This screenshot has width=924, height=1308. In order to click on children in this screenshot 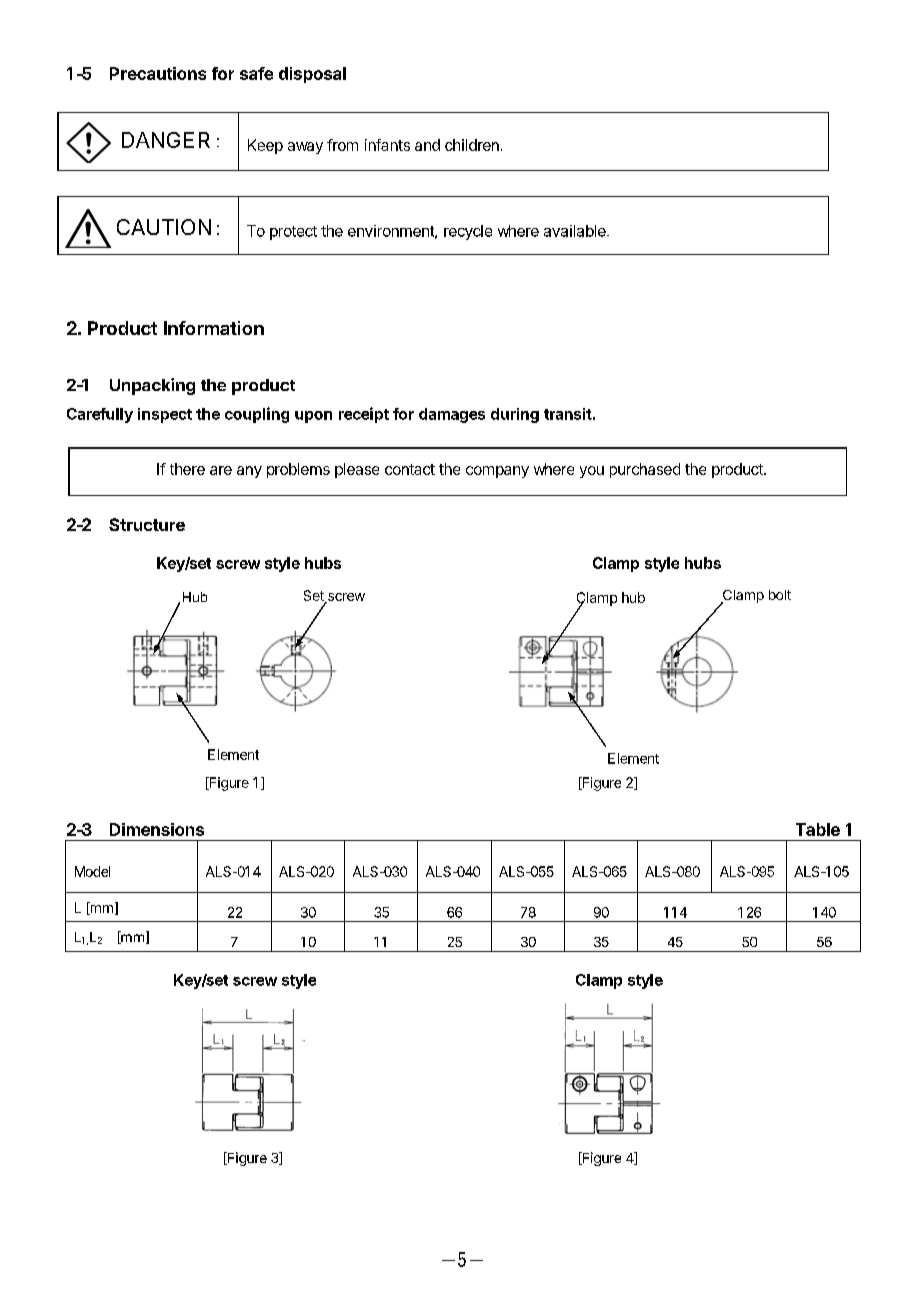, I will do `click(472, 145)`.
